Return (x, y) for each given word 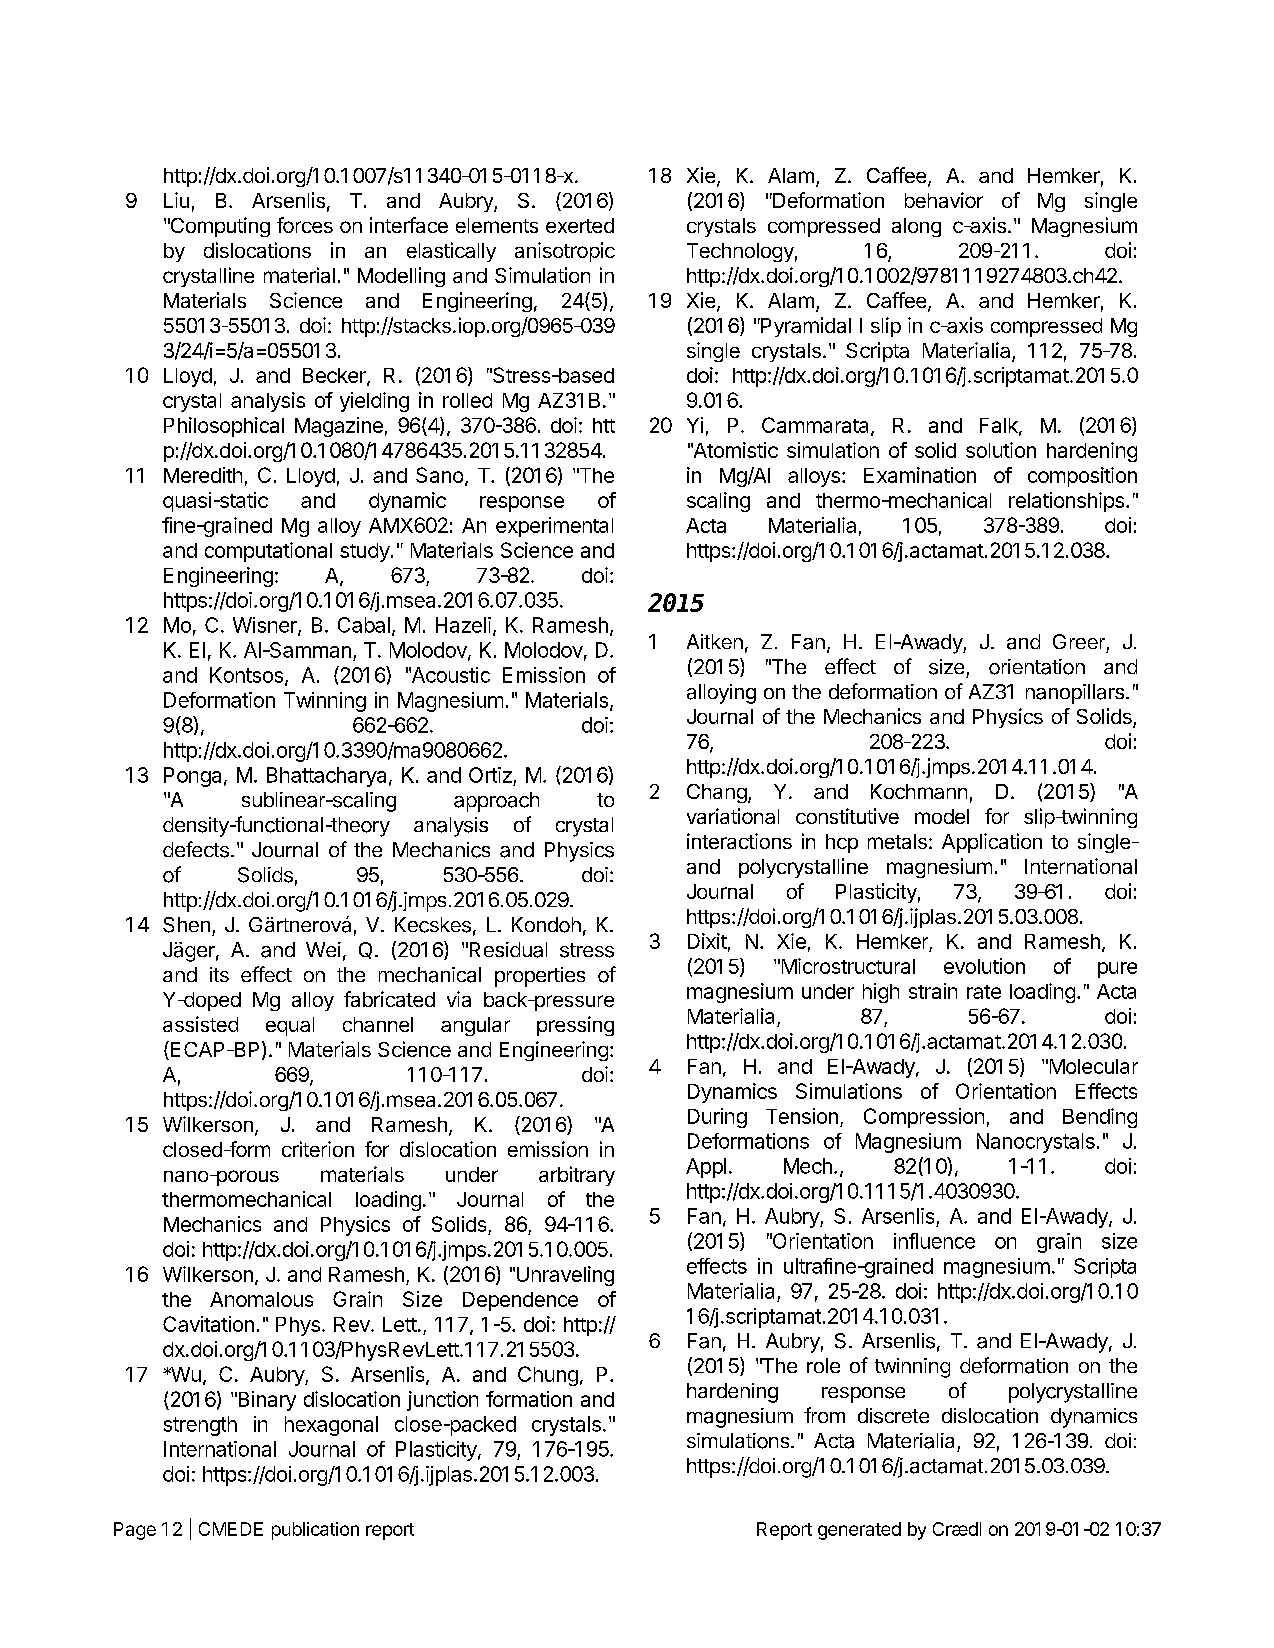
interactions (739, 841)
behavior (944, 200)
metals (897, 841)
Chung (548, 1376)
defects (196, 849)
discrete (893, 1416)
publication (315, 1531)
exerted (580, 225)
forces (305, 225)
